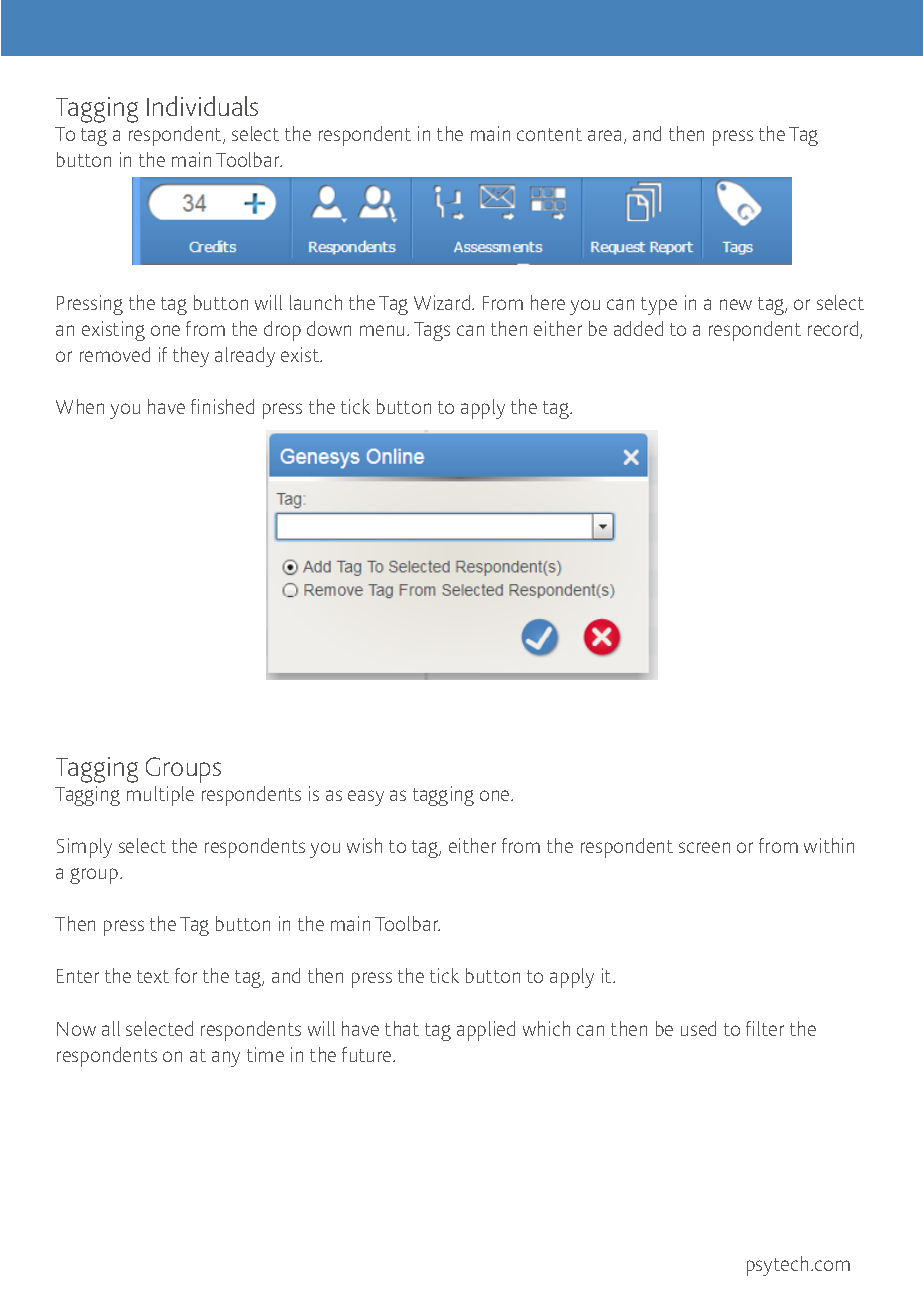 The height and width of the screenshot is (1308, 924). I want to click on content, so click(549, 134).
